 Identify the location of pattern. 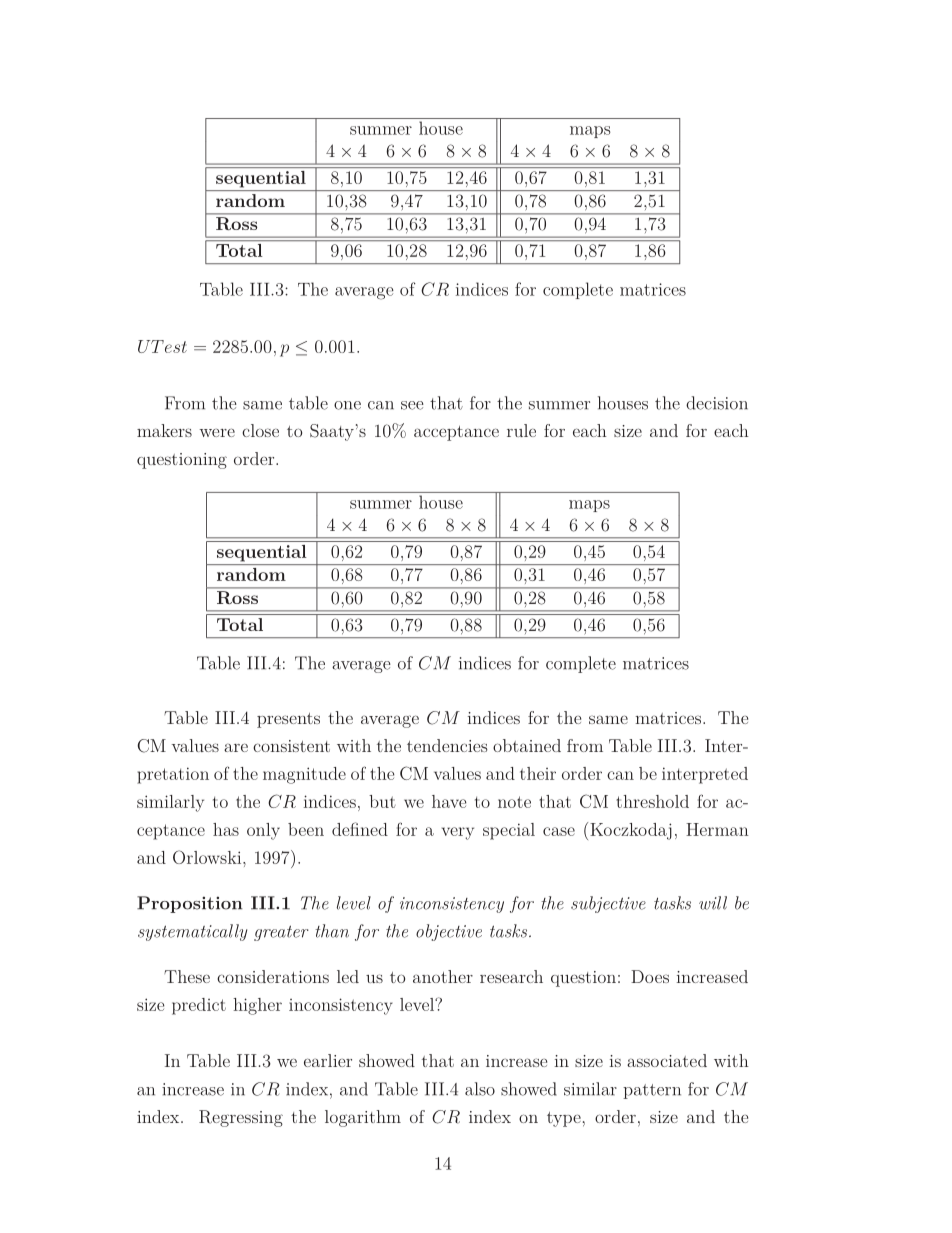
(652, 1091).
